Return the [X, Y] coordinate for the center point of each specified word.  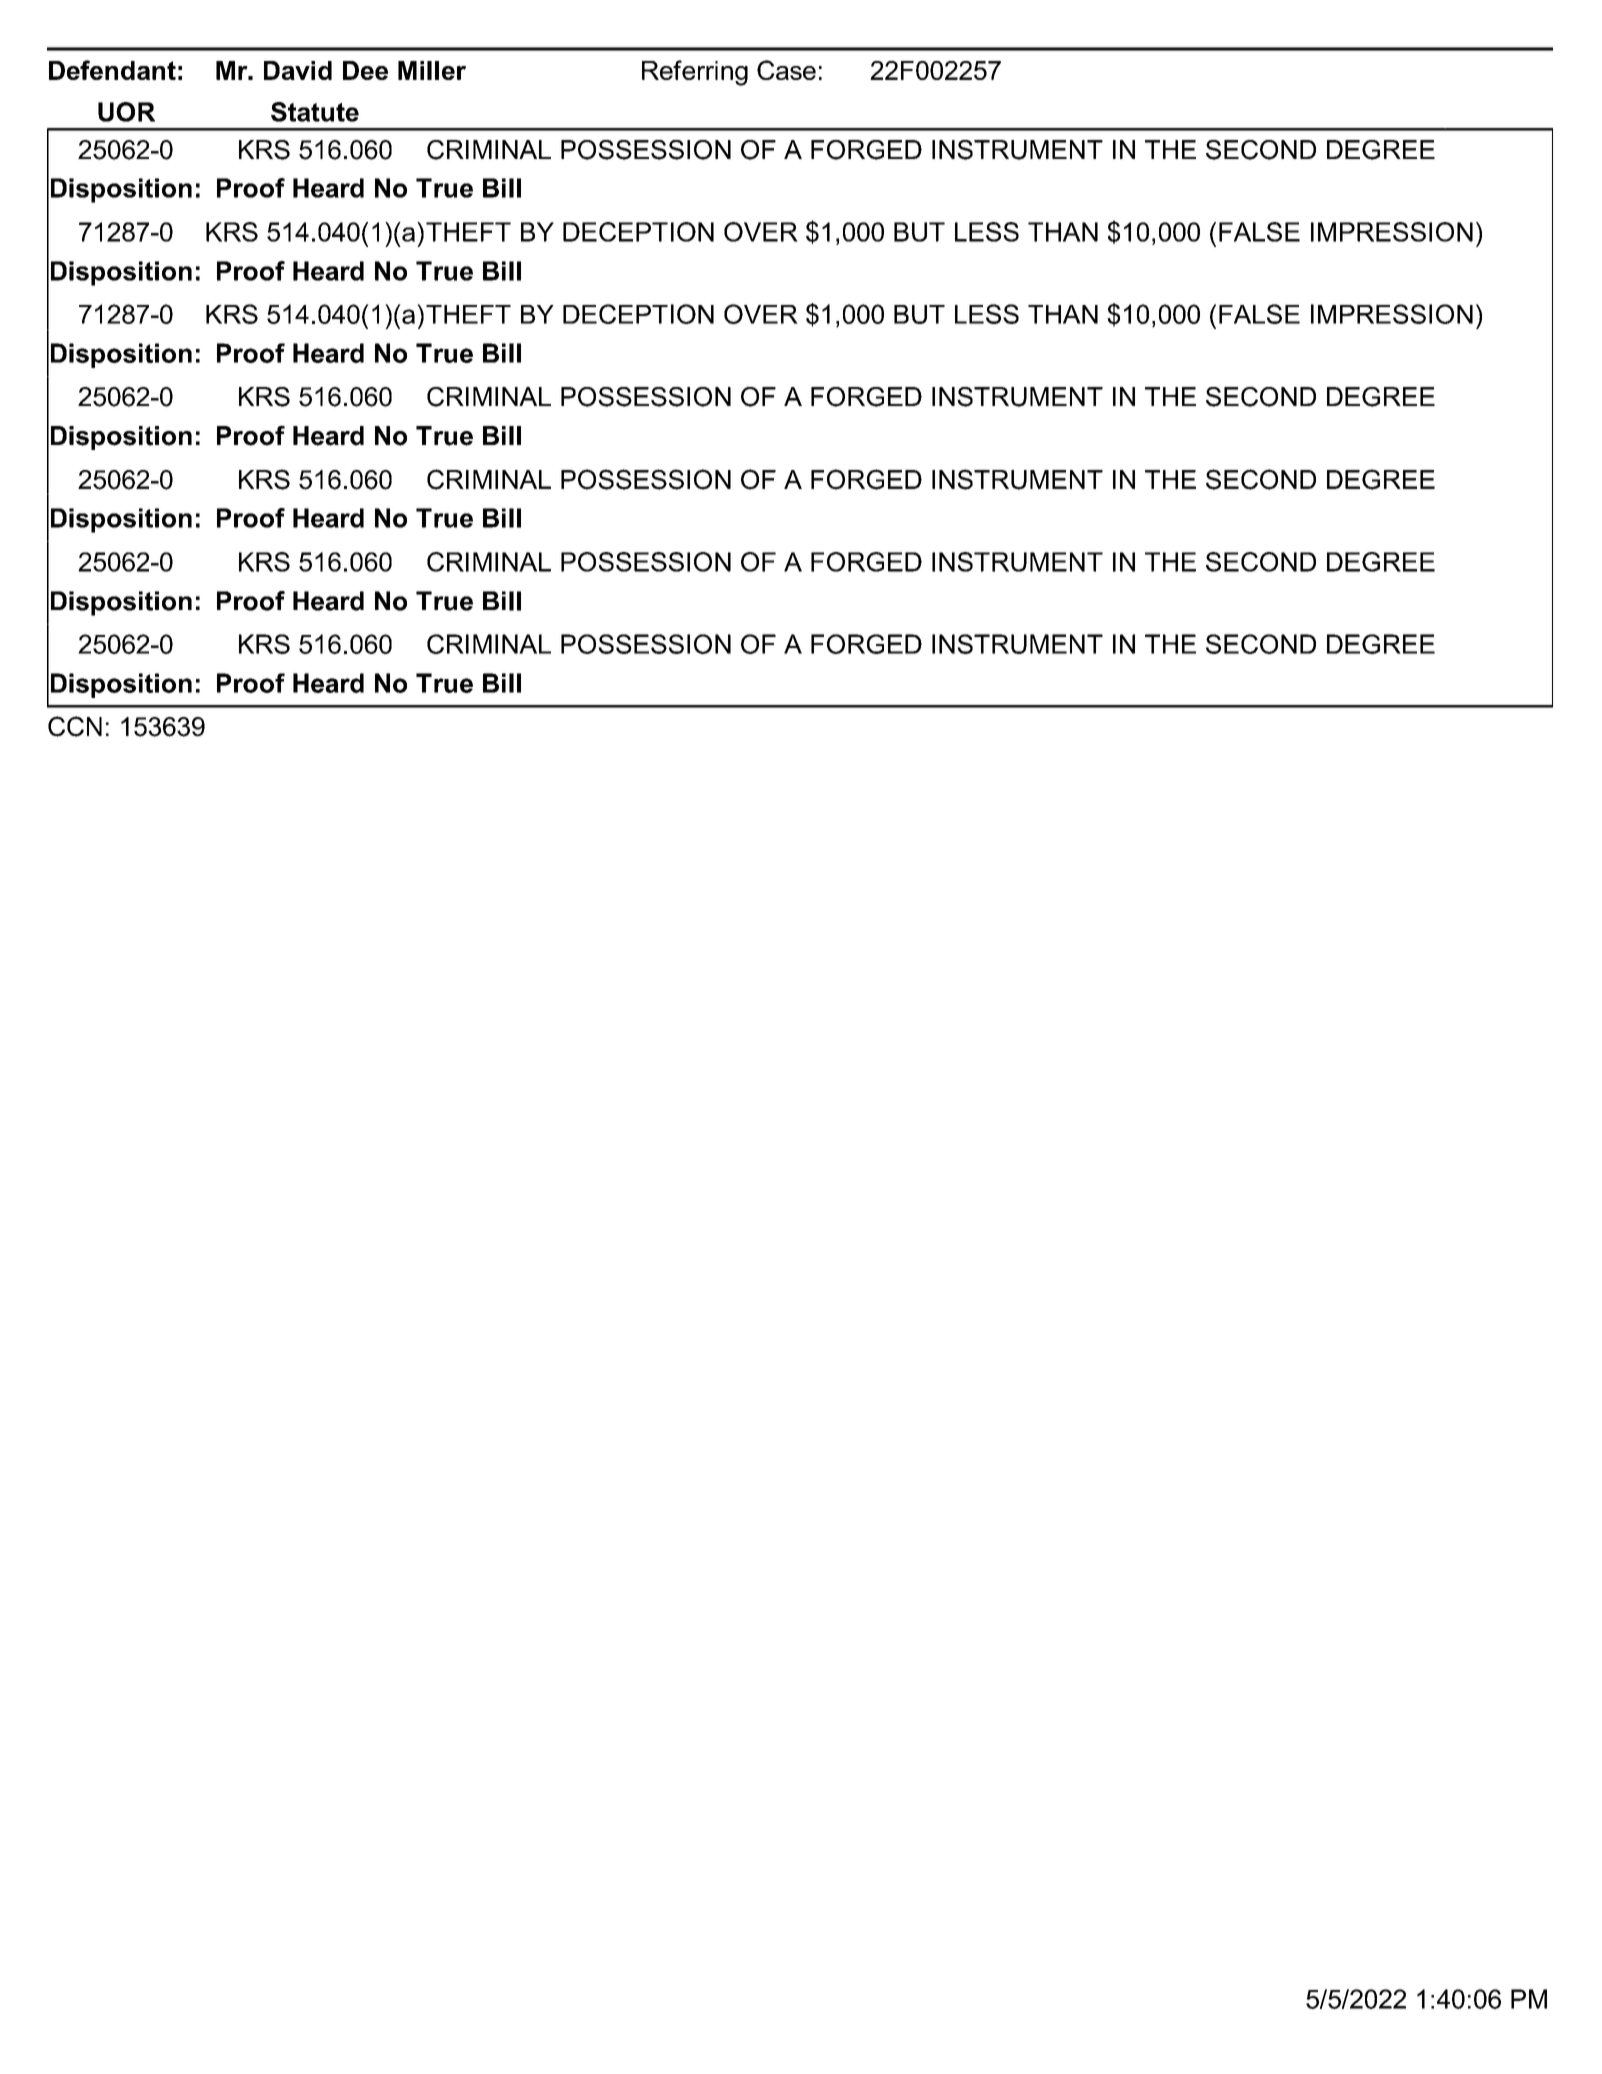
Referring [695, 73]
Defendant [112, 70]
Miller [432, 70]
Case [786, 70]
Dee [365, 70]
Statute [315, 112]
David [298, 70]
